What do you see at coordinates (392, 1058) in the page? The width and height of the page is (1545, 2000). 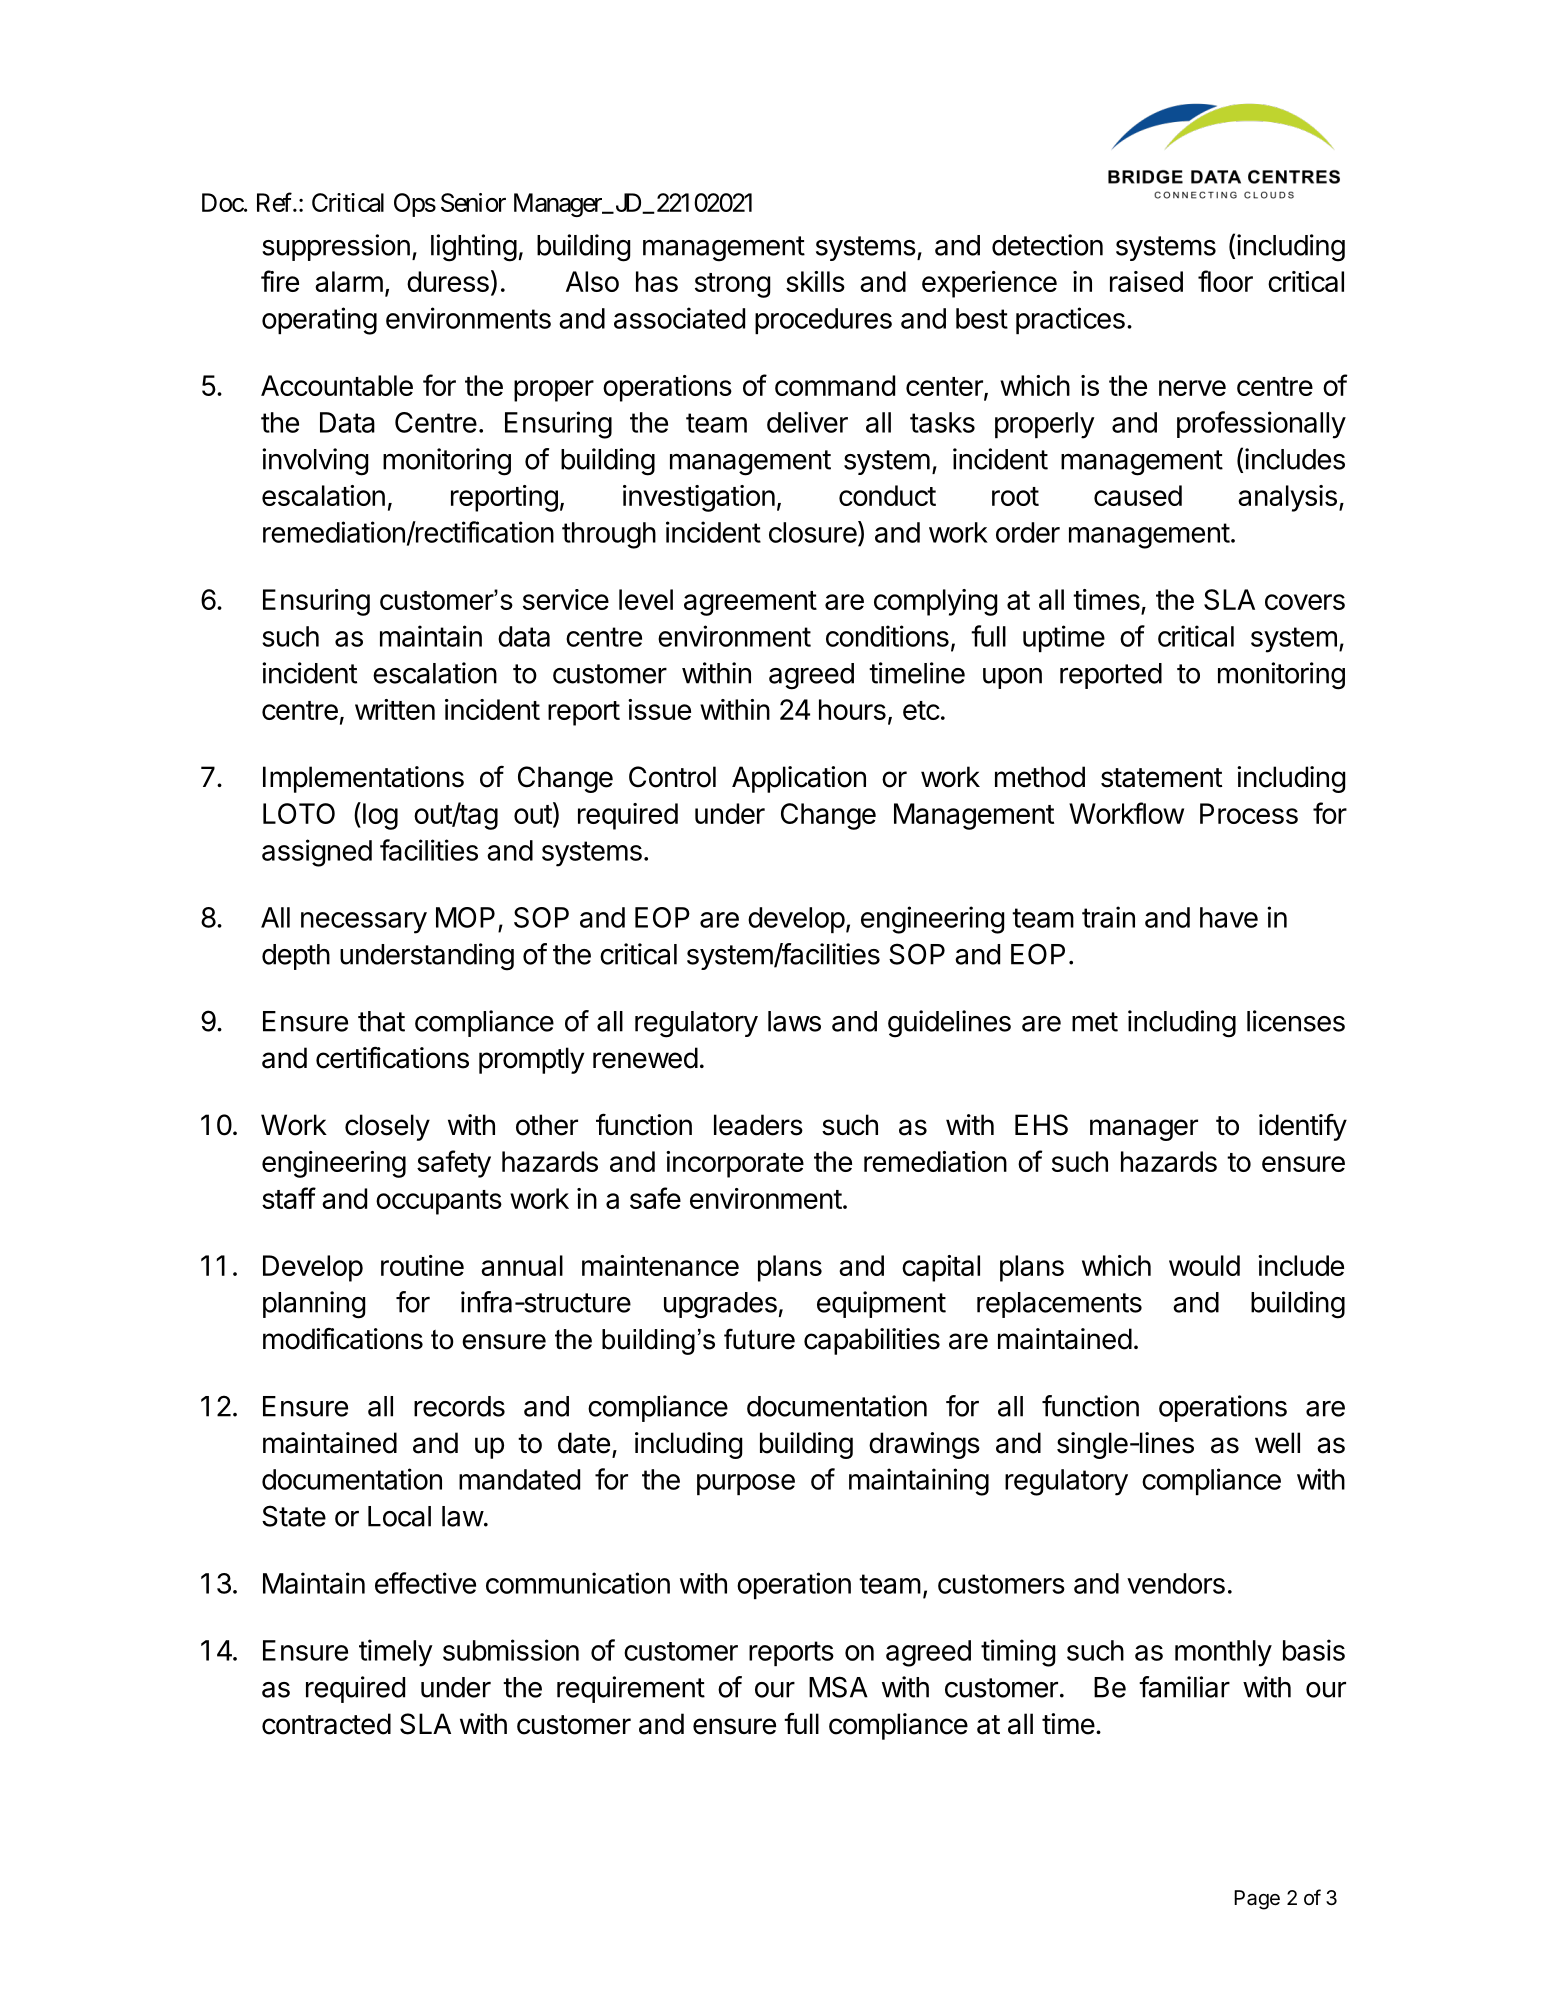 I see `certifications` at bounding box center [392, 1058].
